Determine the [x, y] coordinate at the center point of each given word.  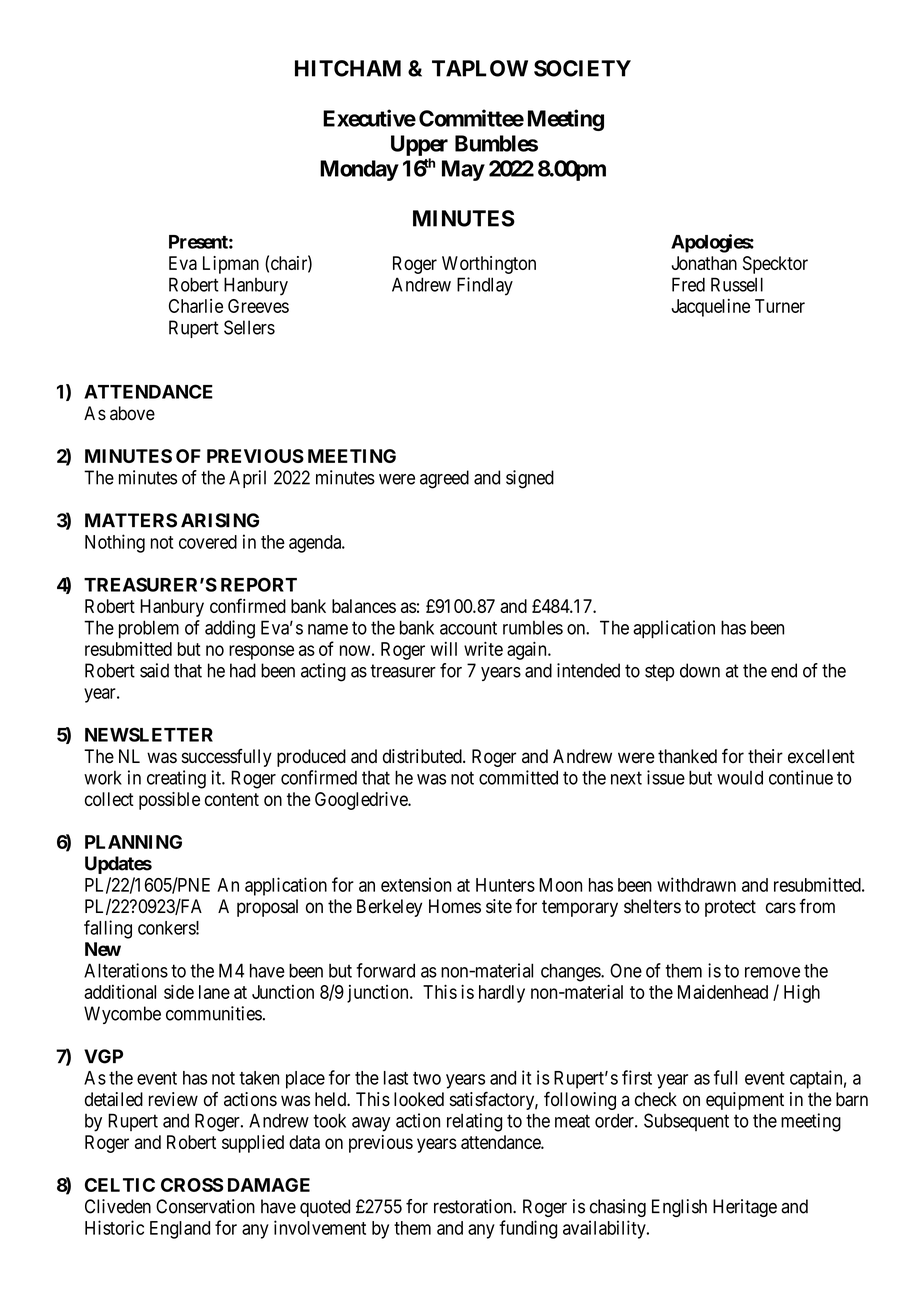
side [179, 991]
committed [518, 777]
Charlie [196, 306]
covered [208, 542]
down [700, 670]
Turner [780, 306]
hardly [502, 994]
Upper [419, 145]
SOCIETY [582, 68]
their [765, 756]
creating [176, 779]
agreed [444, 479]
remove [772, 972]
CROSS [192, 1185]
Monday [359, 170]
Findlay [485, 286]
